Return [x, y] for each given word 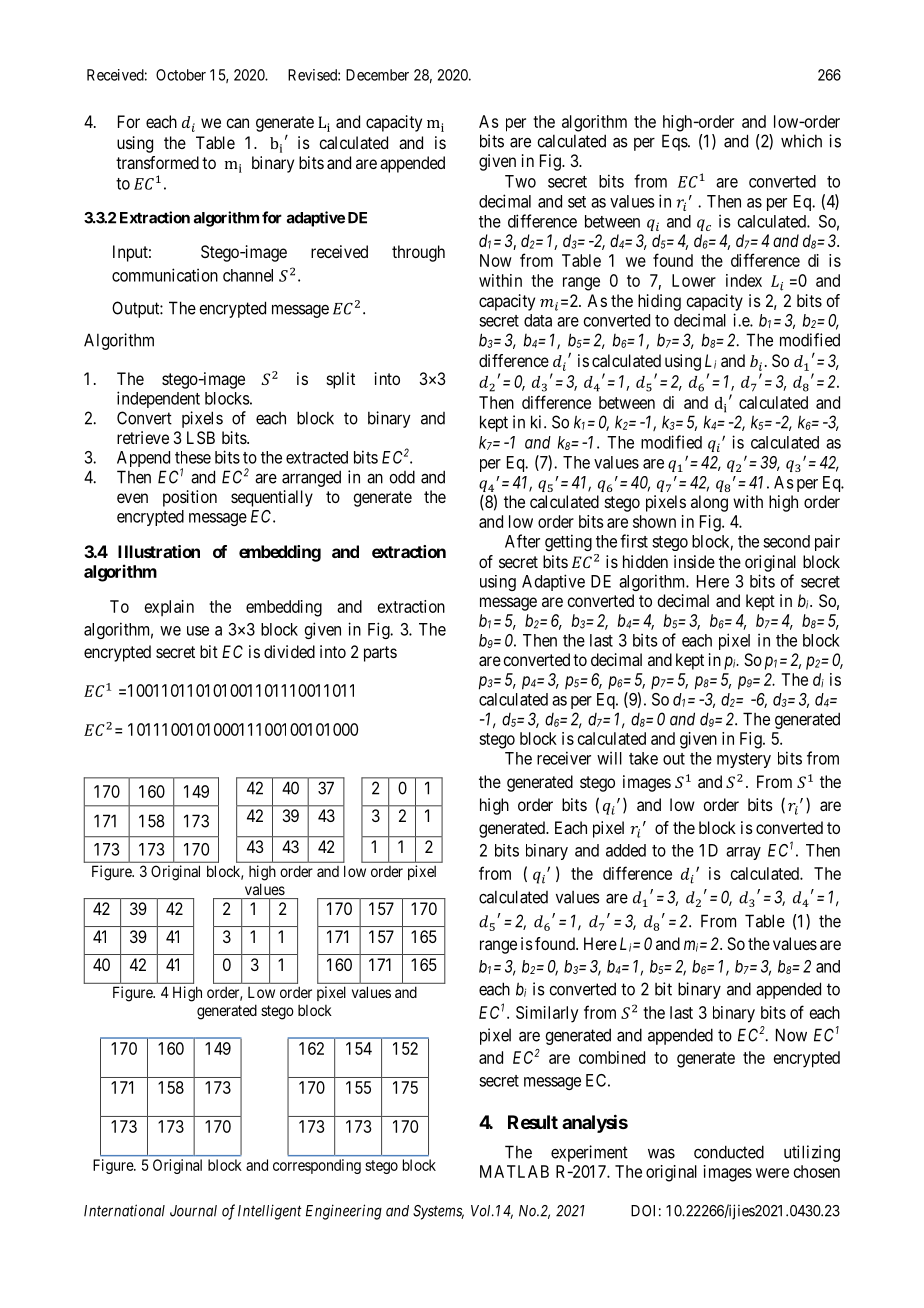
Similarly [547, 1014]
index [744, 280]
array [743, 853]
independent [158, 399]
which [801, 141]
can [237, 123]
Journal [193, 1211]
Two [520, 181]
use [198, 631]
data [538, 320]
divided [289, 651]
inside [694, 561]
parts [380, 654]
